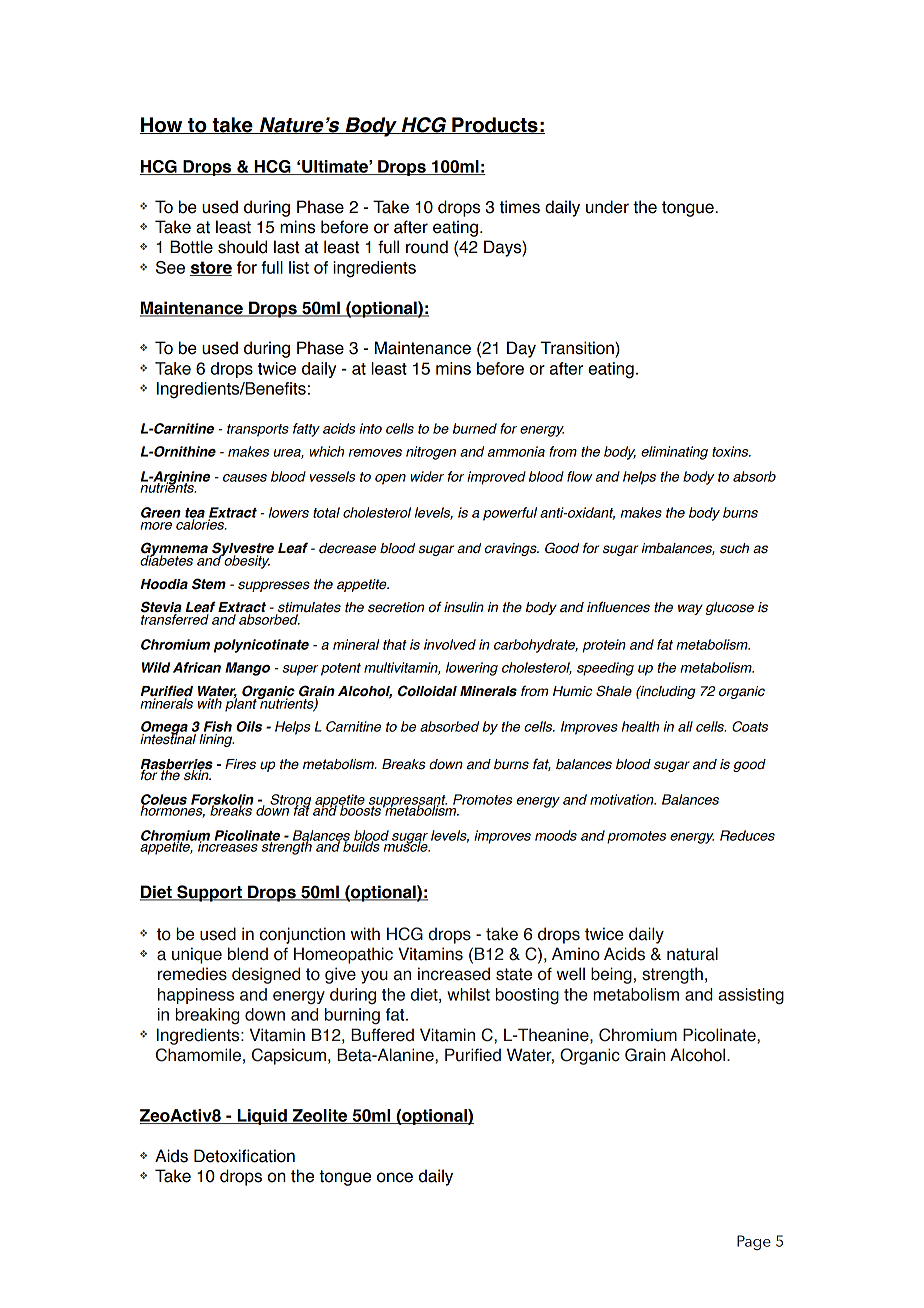  I want to click on blend, so click(248, 954).
